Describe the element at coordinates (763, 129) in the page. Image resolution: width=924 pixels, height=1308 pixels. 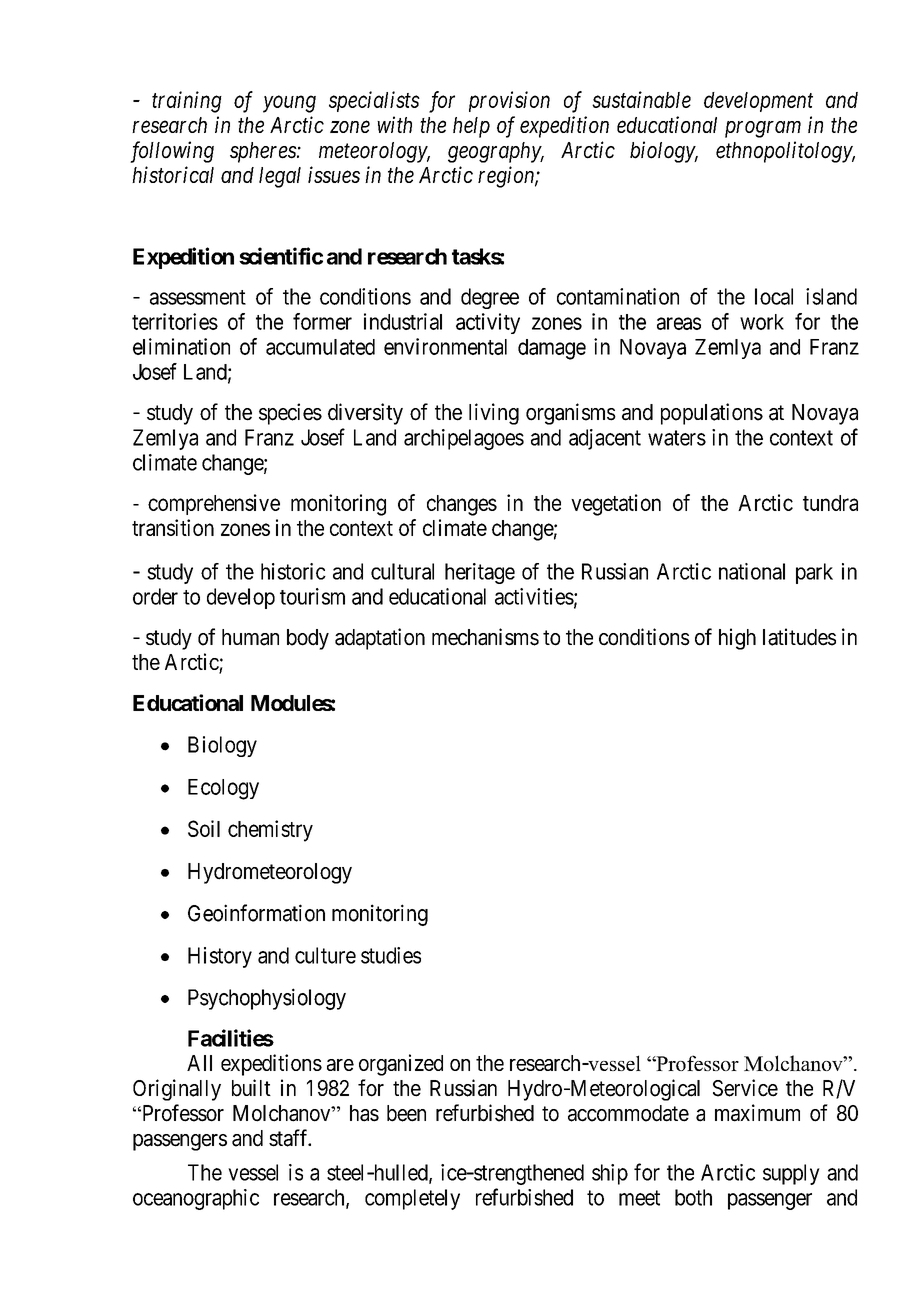
I see `program` at that location.
